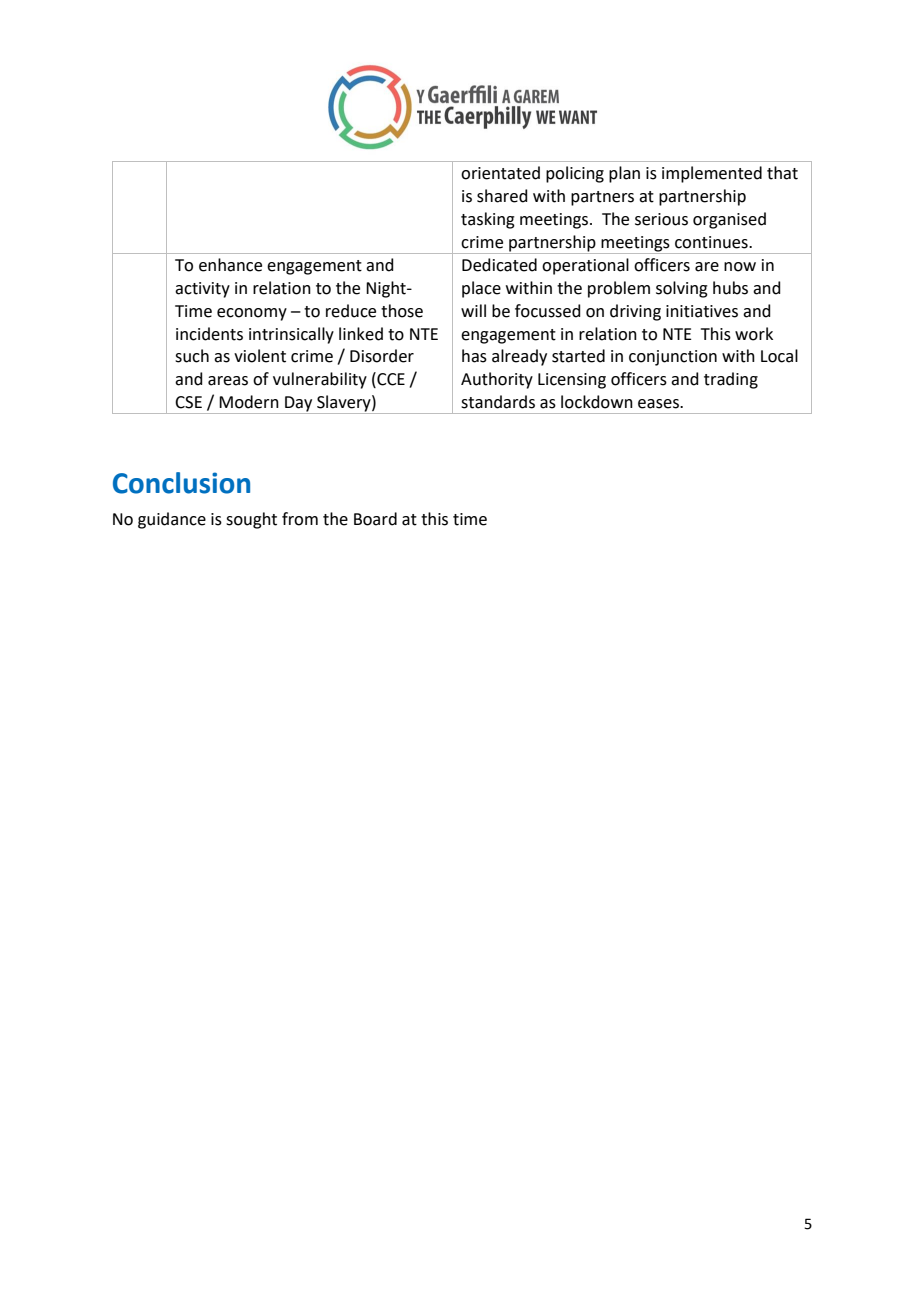 The height and width of the screenshot is (1308, 924). I want to click on standards, so click(498, 402).
